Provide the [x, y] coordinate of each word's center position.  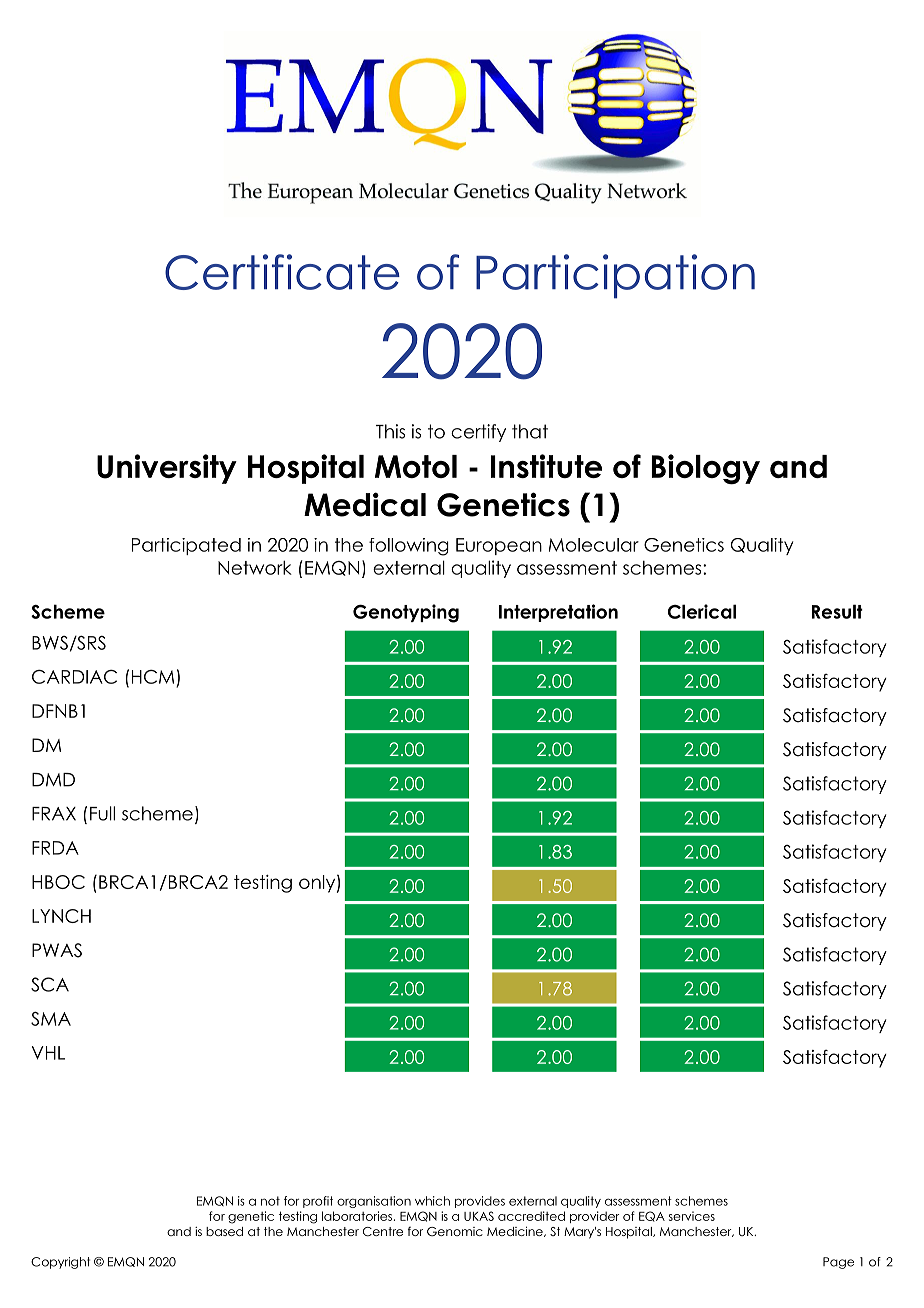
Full [102, 813]
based [224, 1231]
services [692, 1216]
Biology [705, 469]
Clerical [702, 611]
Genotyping [406, 613]
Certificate [282, 272]
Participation [615, 276]
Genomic [455, 1232]
